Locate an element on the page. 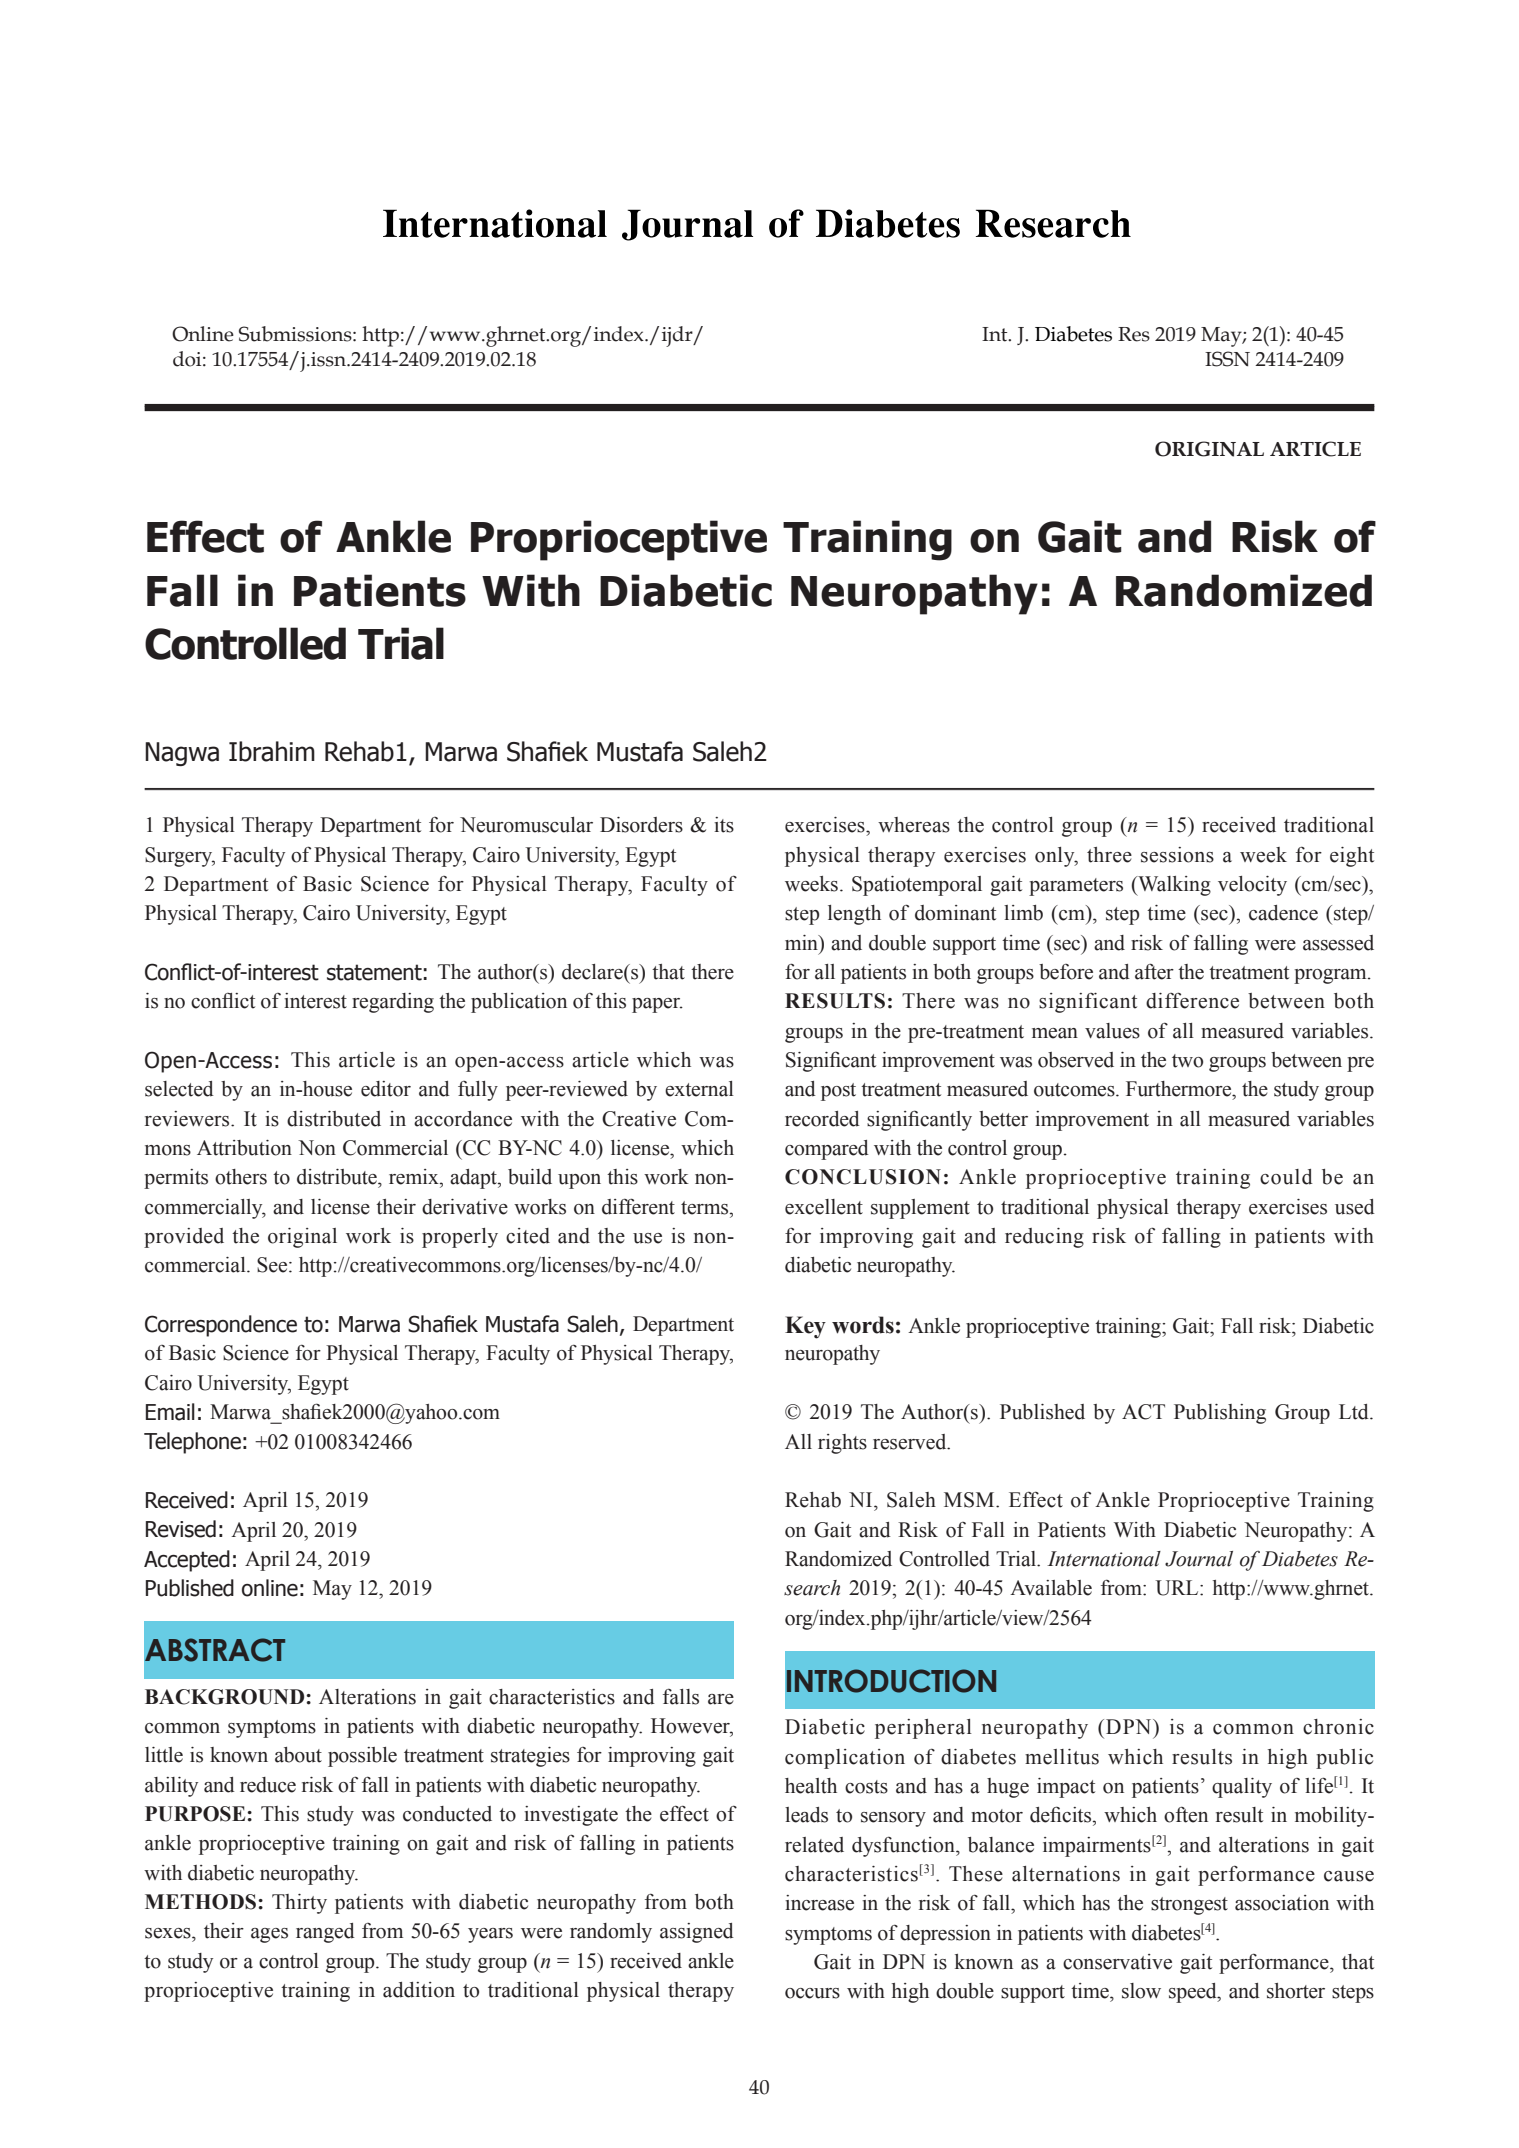 The image size is (1519, 2148). Ibrahim is located at coordinates (272, 751).
